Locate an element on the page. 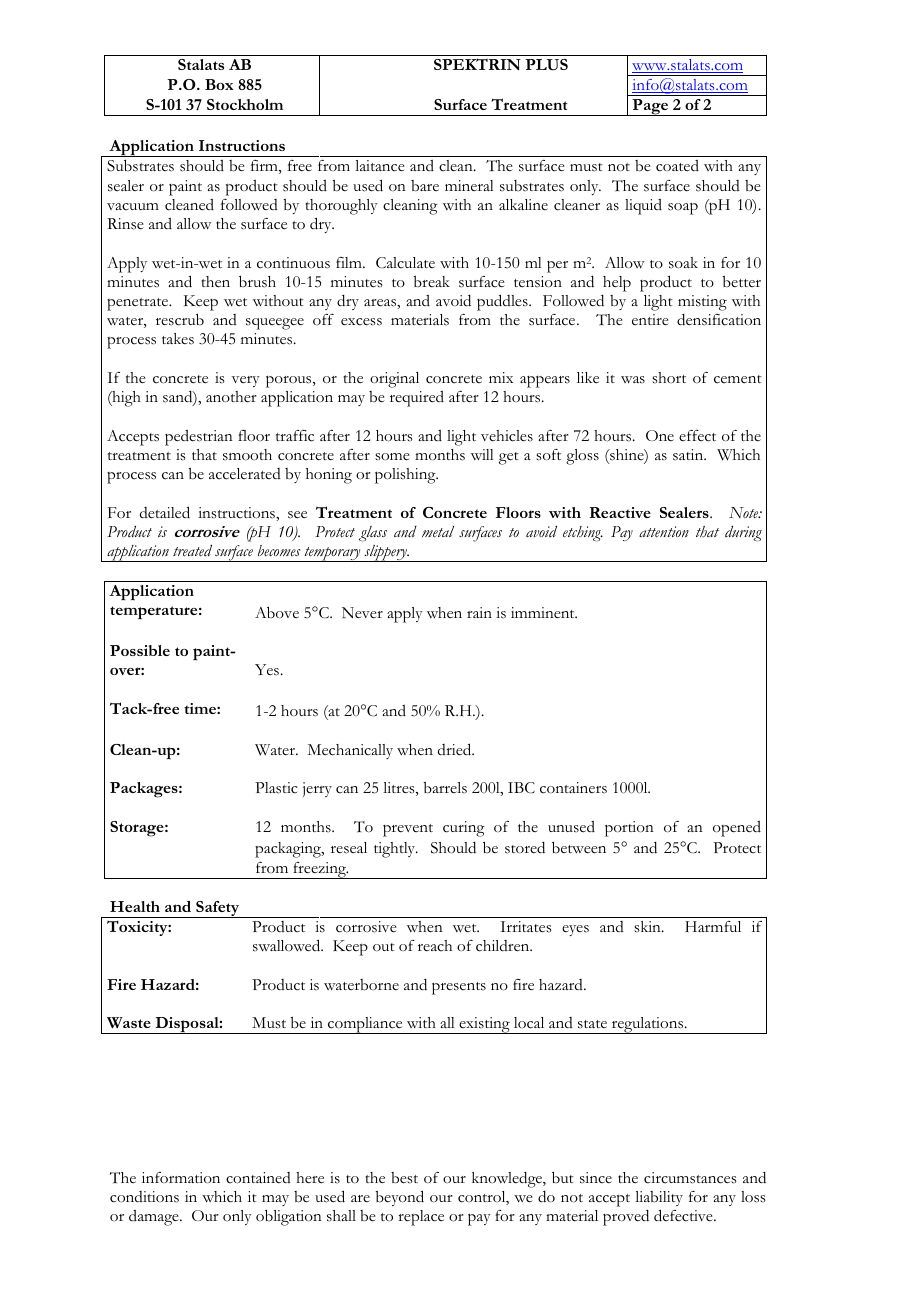 This page has height=1308, width=924. bare is located at coordinates (425, 186).
